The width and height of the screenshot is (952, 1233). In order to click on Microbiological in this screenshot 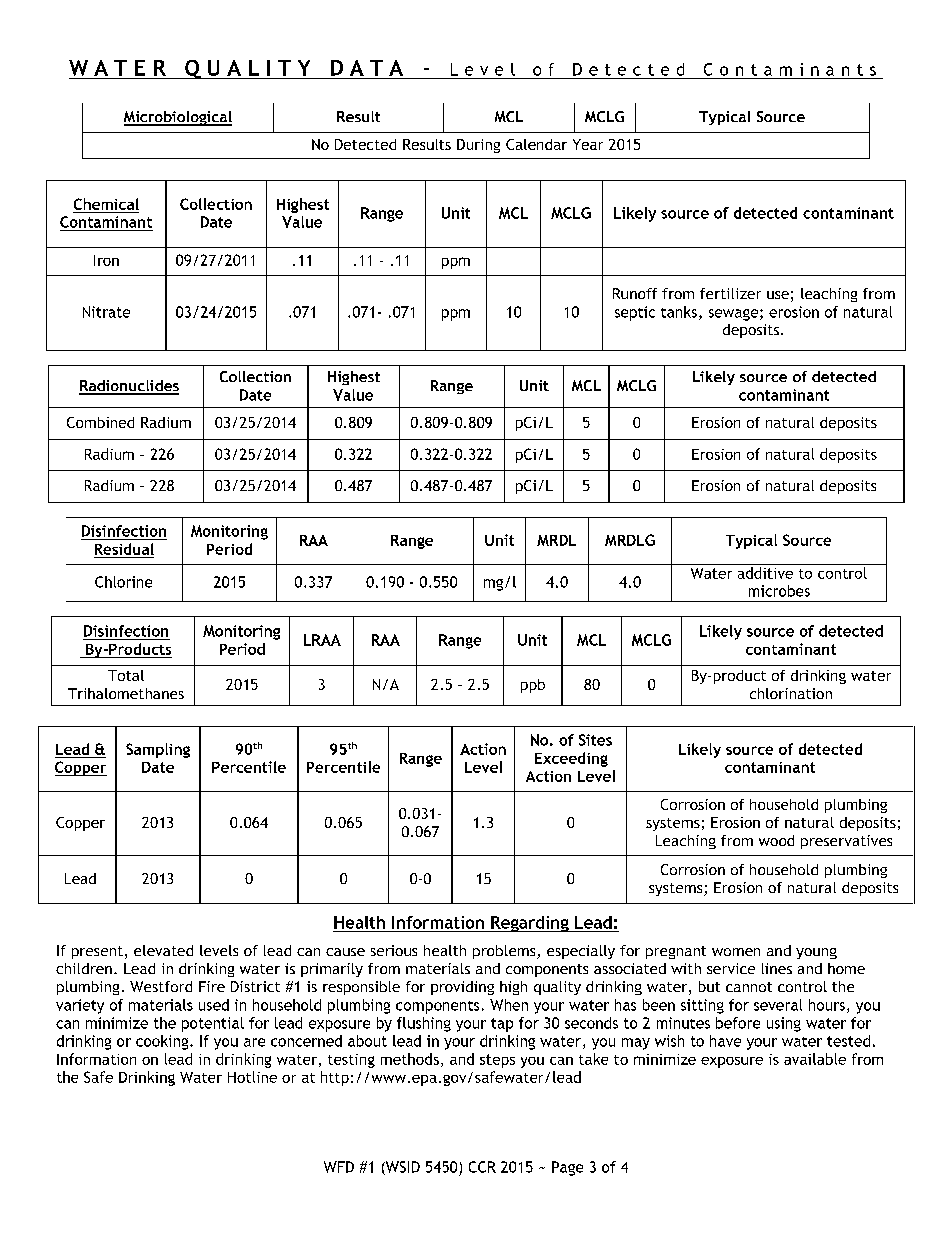, I will do `click(178, 118)`.
